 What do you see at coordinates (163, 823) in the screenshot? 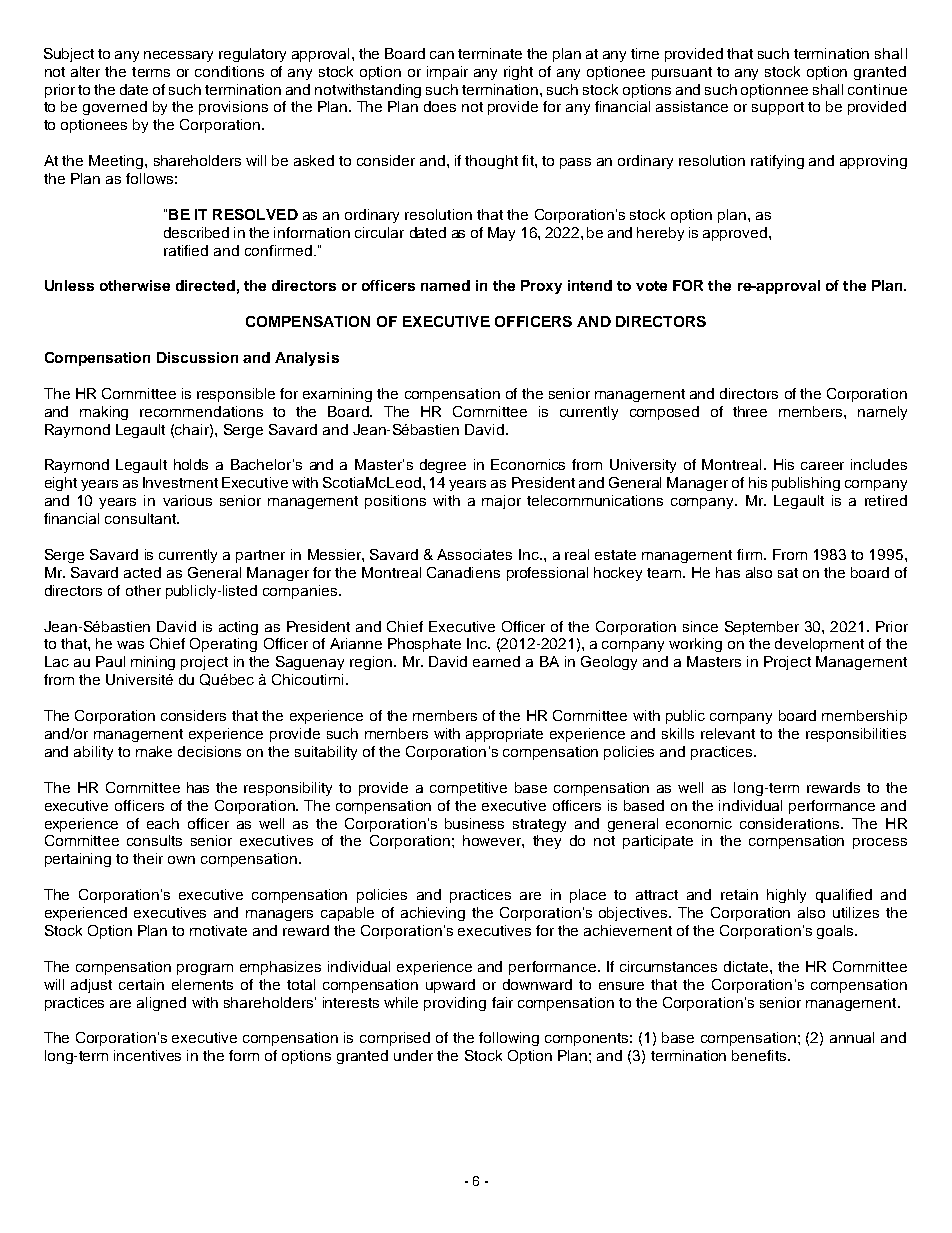
I see `each` at bounding box center [163, 823].
